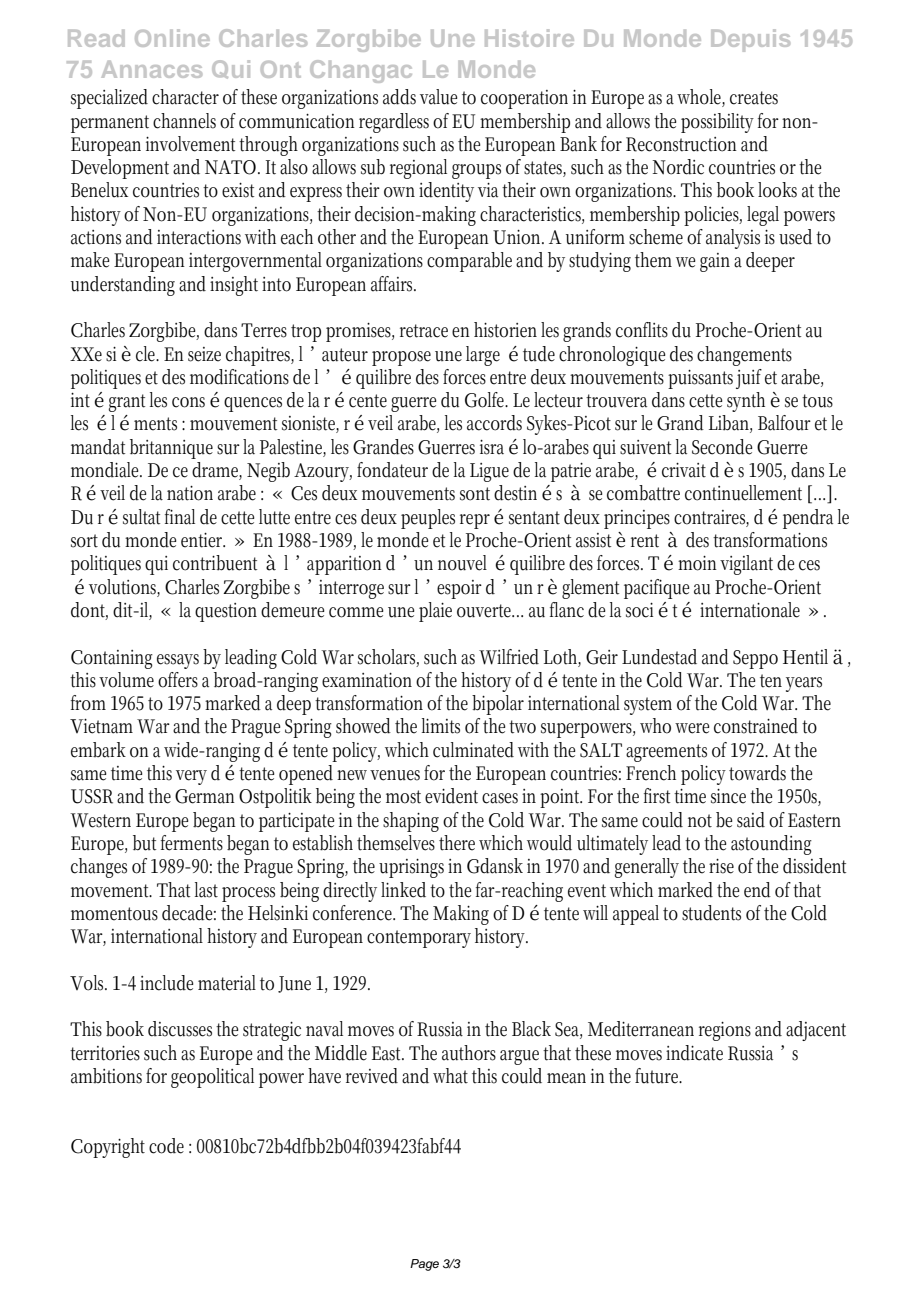 This screenshot has height=1308, width=924. What do you see at coordinates (438, 97) in the screenshot?
I see `value` at bounding box center [438, 97].
